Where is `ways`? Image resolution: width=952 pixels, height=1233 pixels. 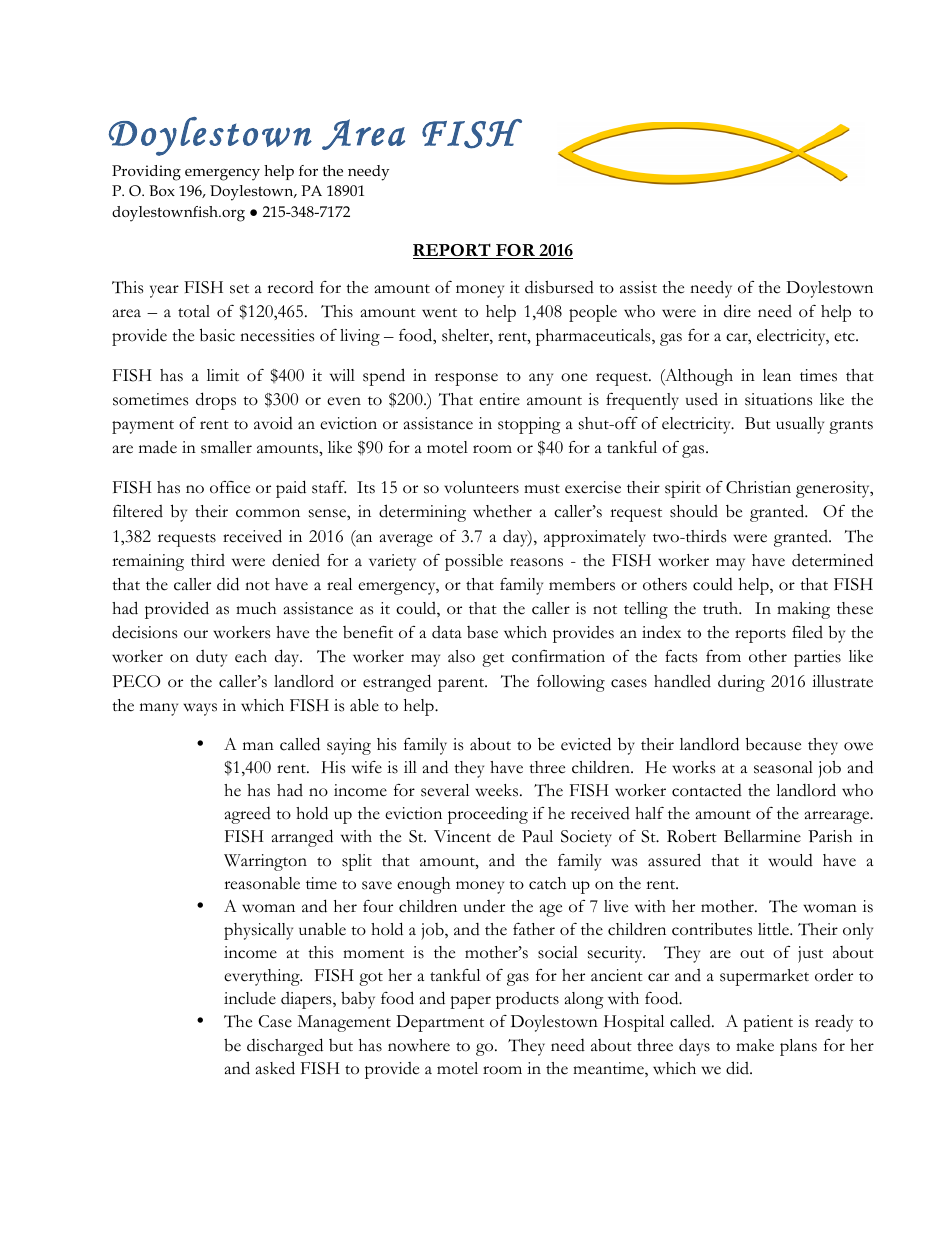 ways is located at coordinates (200, 709).
